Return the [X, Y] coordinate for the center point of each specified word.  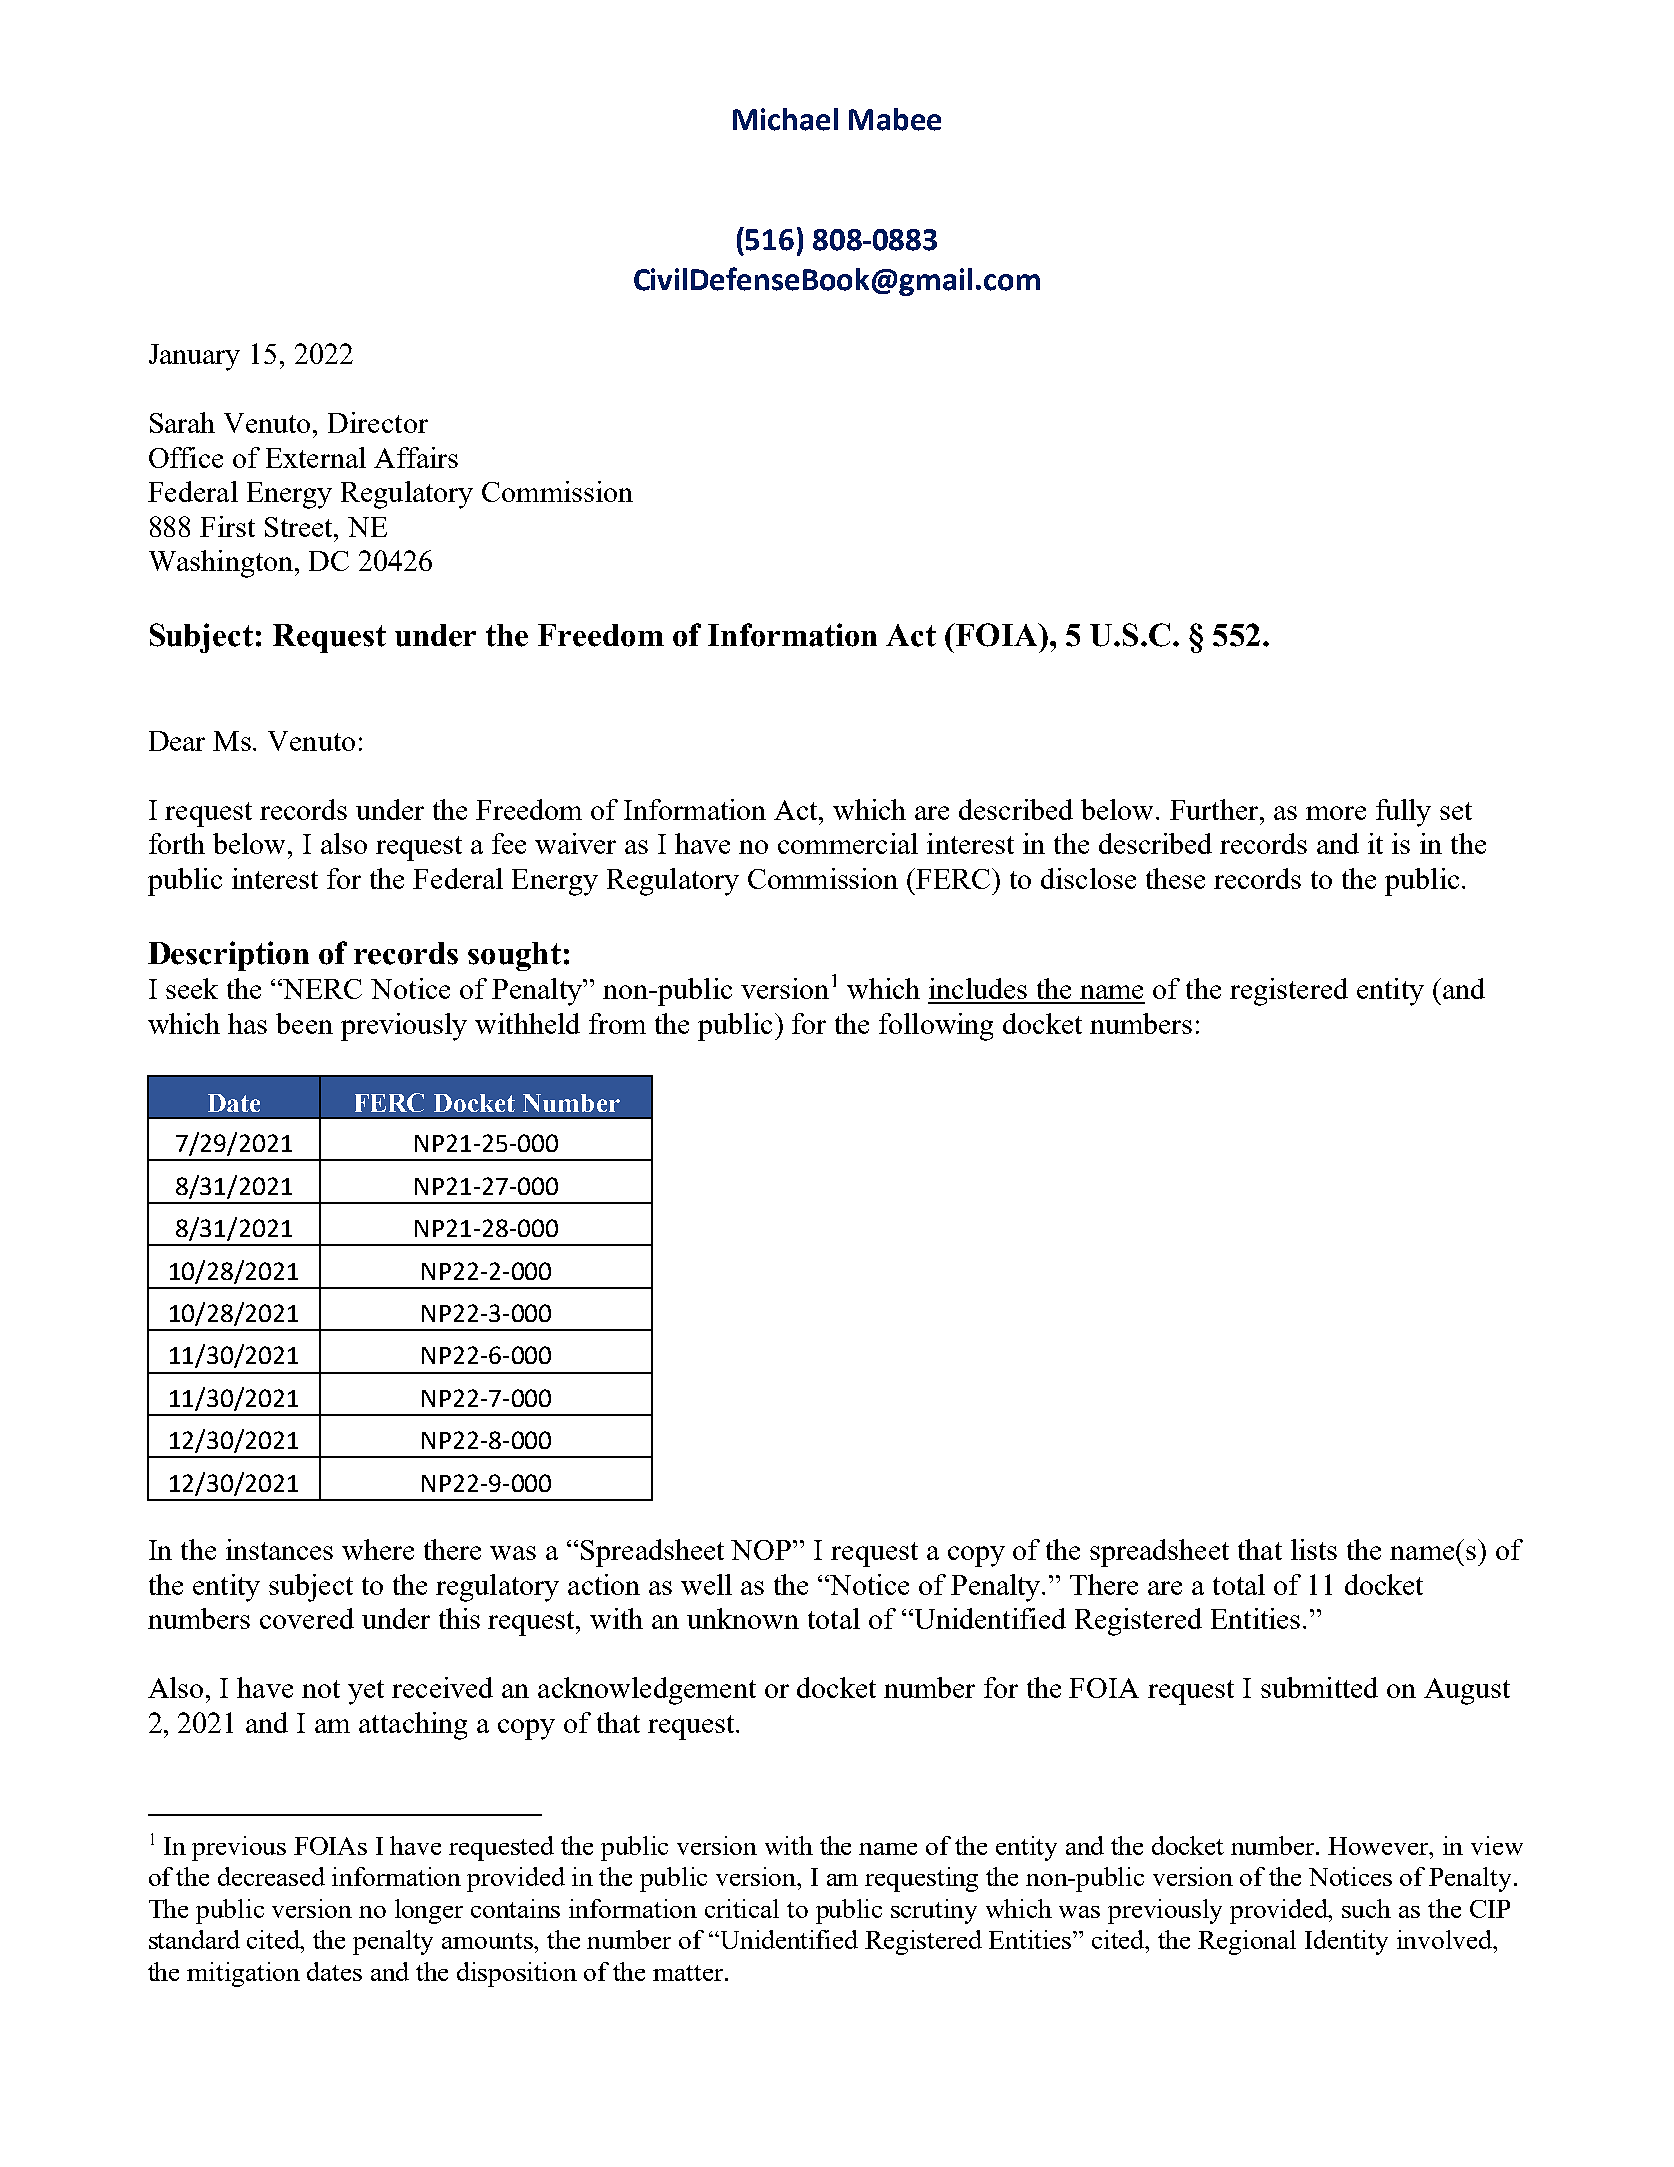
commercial [848, 843]
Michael [785, 119]
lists [1314, 1549]
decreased [271, 1876]
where [378, 1549]
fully [1403, 813]
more [1336, 813]
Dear [177, 741]
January [194, 357]
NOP [762, 1550]
